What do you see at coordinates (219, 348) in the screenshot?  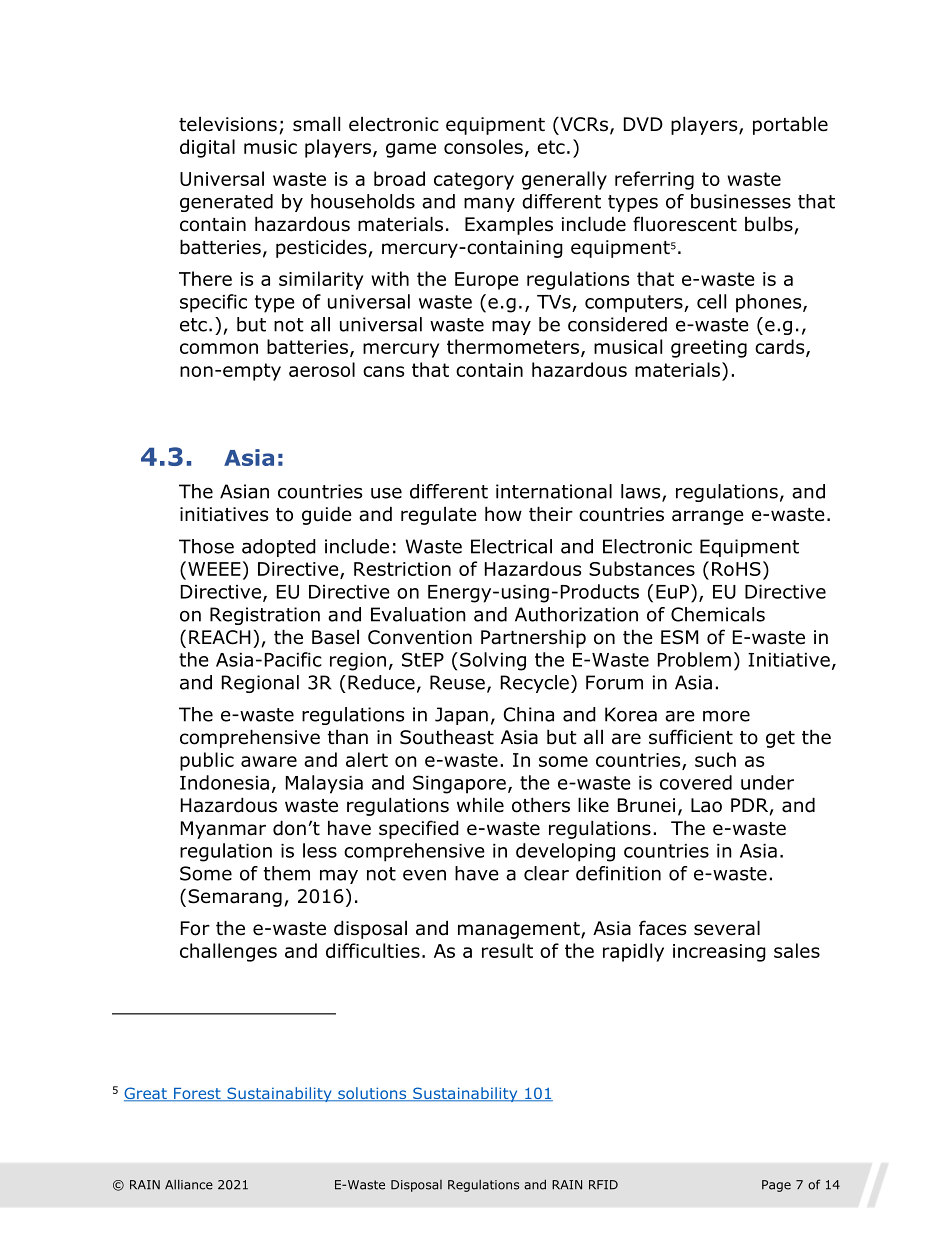 I see `common` at bounding box center [219, 348].
